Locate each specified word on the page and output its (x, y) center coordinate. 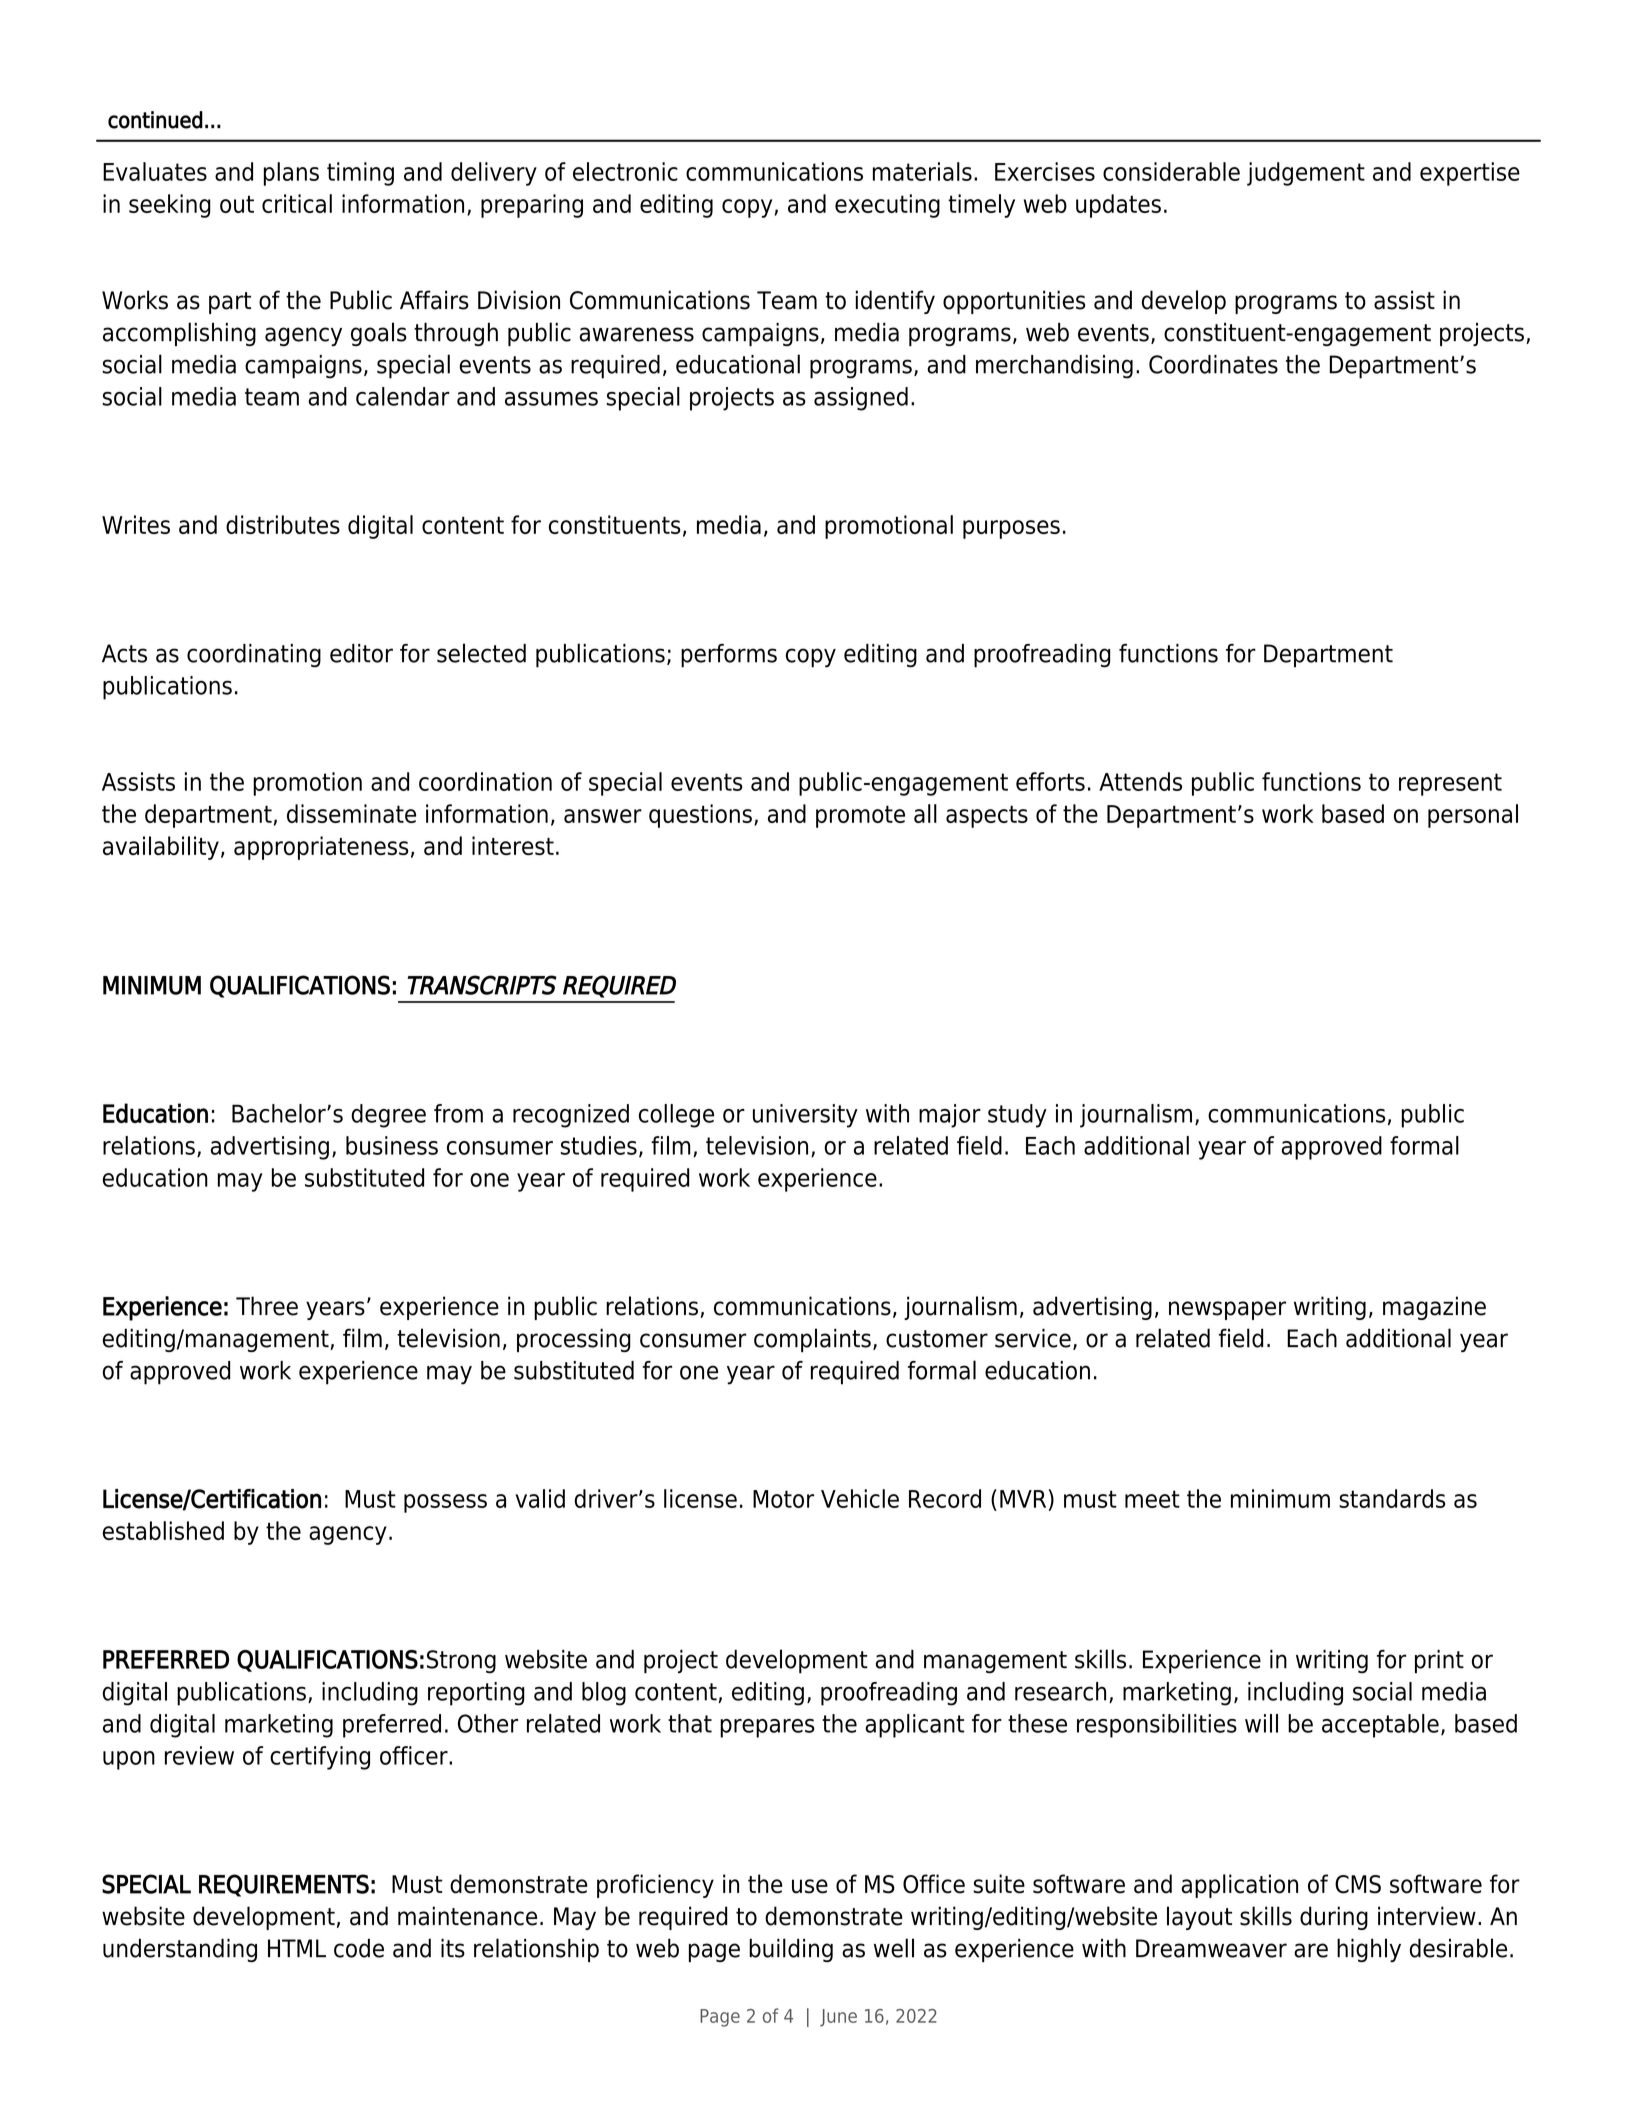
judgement (1306, 174)
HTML (297, 1948)
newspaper (1227, 1310)
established (163, 1530)
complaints (812, 1340)
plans (291, 174)
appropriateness (321, 848)
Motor (783, 1499)
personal (1473, 816)
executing (887, 206)
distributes (283, 524)
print (1439, 1662)
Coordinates (1213, 364)
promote (860, 816)
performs (729, 656)
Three (267, 1306)
